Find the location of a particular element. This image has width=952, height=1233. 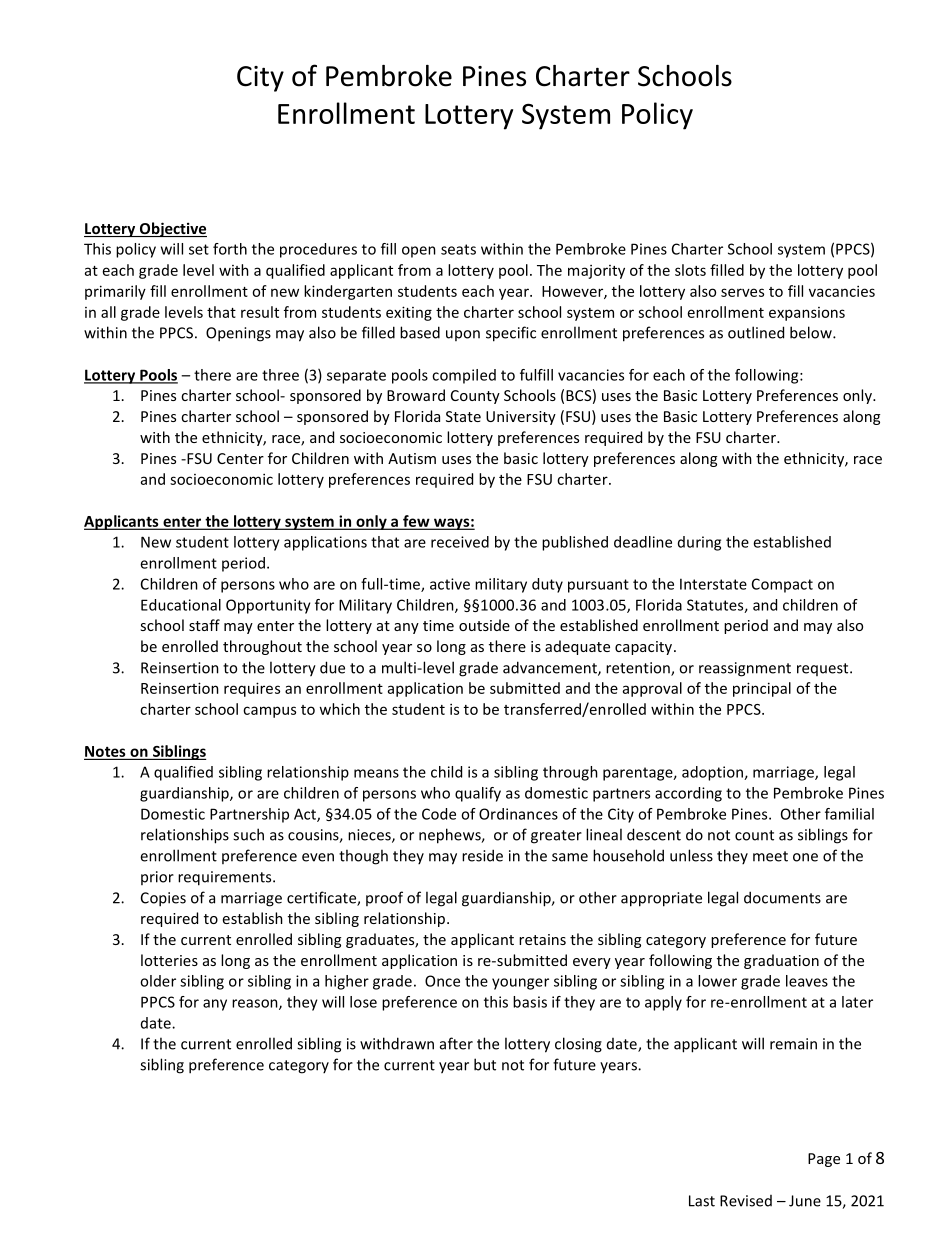

lose is located at coordinates (363, 1002).
